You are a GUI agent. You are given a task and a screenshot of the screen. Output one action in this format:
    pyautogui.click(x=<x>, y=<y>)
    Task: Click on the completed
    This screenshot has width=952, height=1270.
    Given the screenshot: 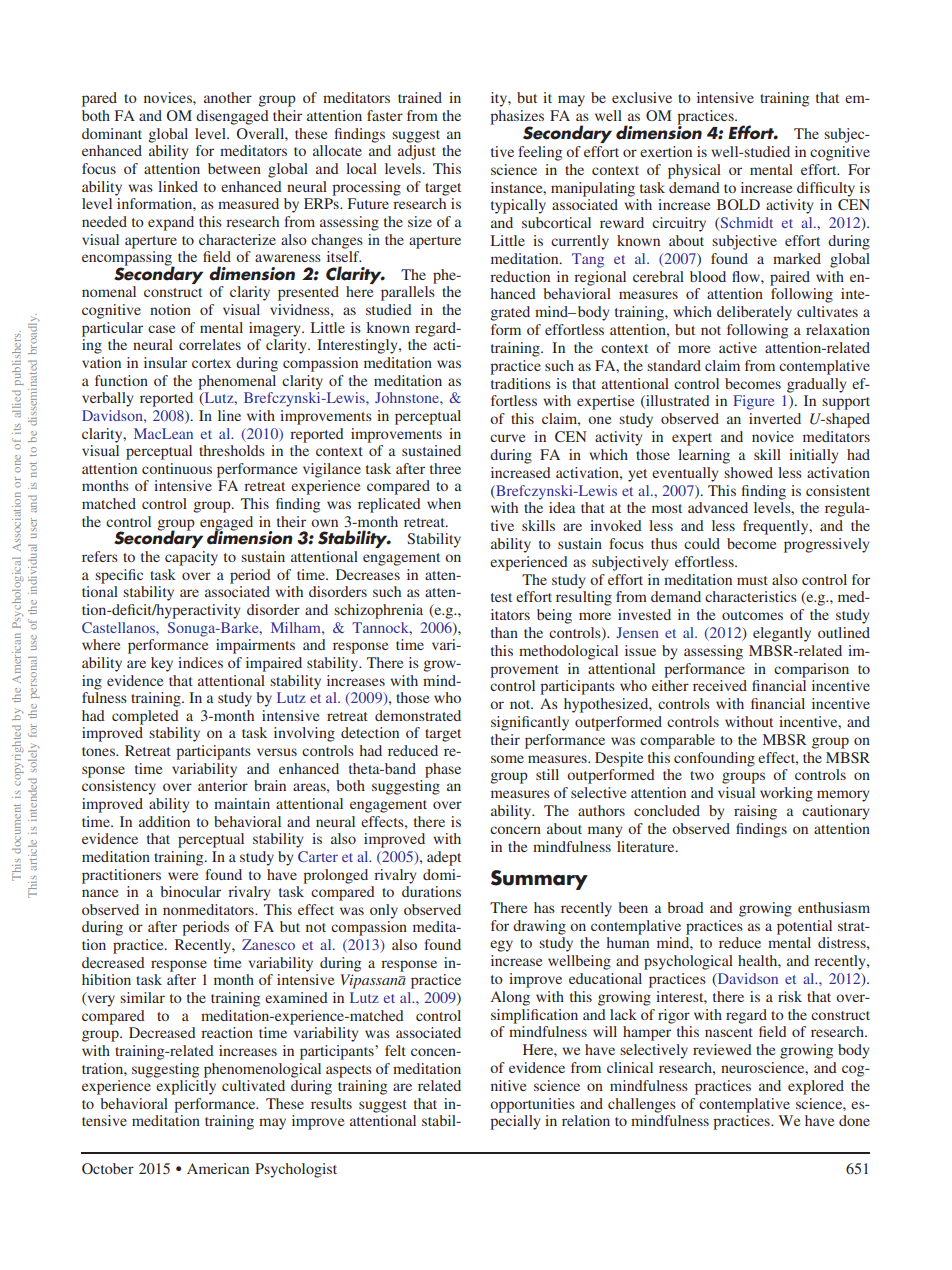 What is the action you would take?
    pyautogui.click(x=145, y=717)
